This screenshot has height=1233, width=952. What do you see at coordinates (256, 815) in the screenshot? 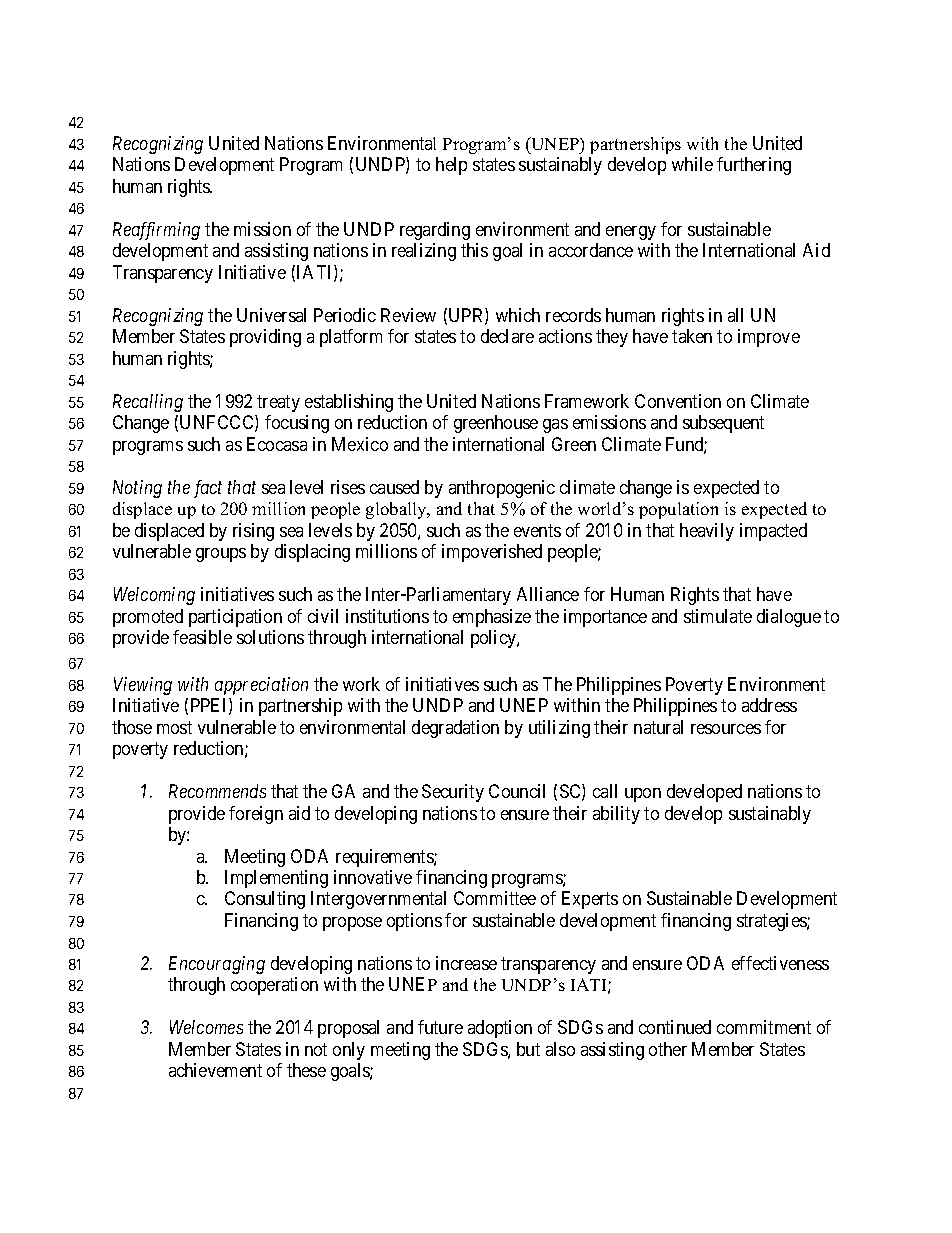
I see `foreign` at bounding box center [256, 815].
